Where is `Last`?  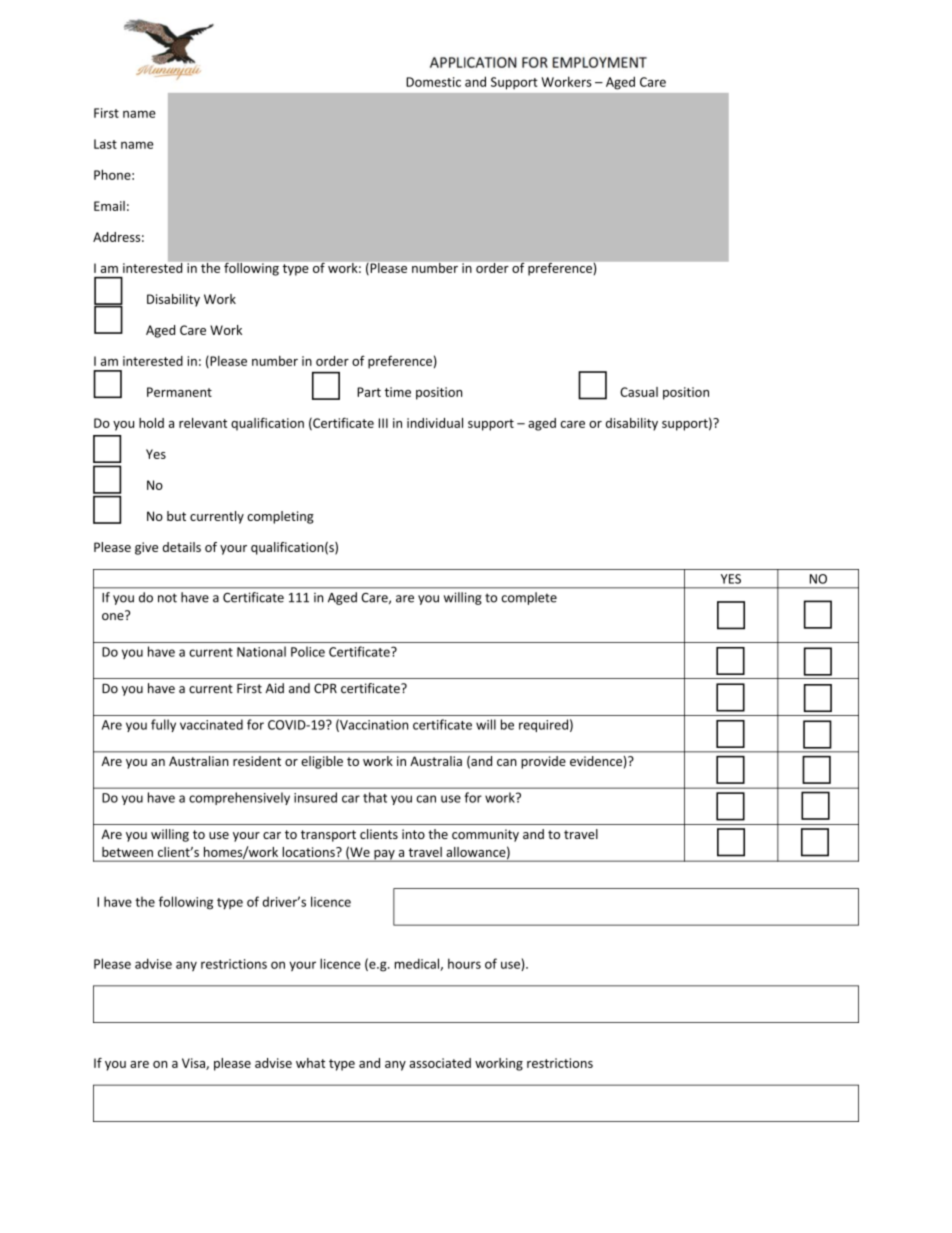 Last is located at coordinates (105, 144).
